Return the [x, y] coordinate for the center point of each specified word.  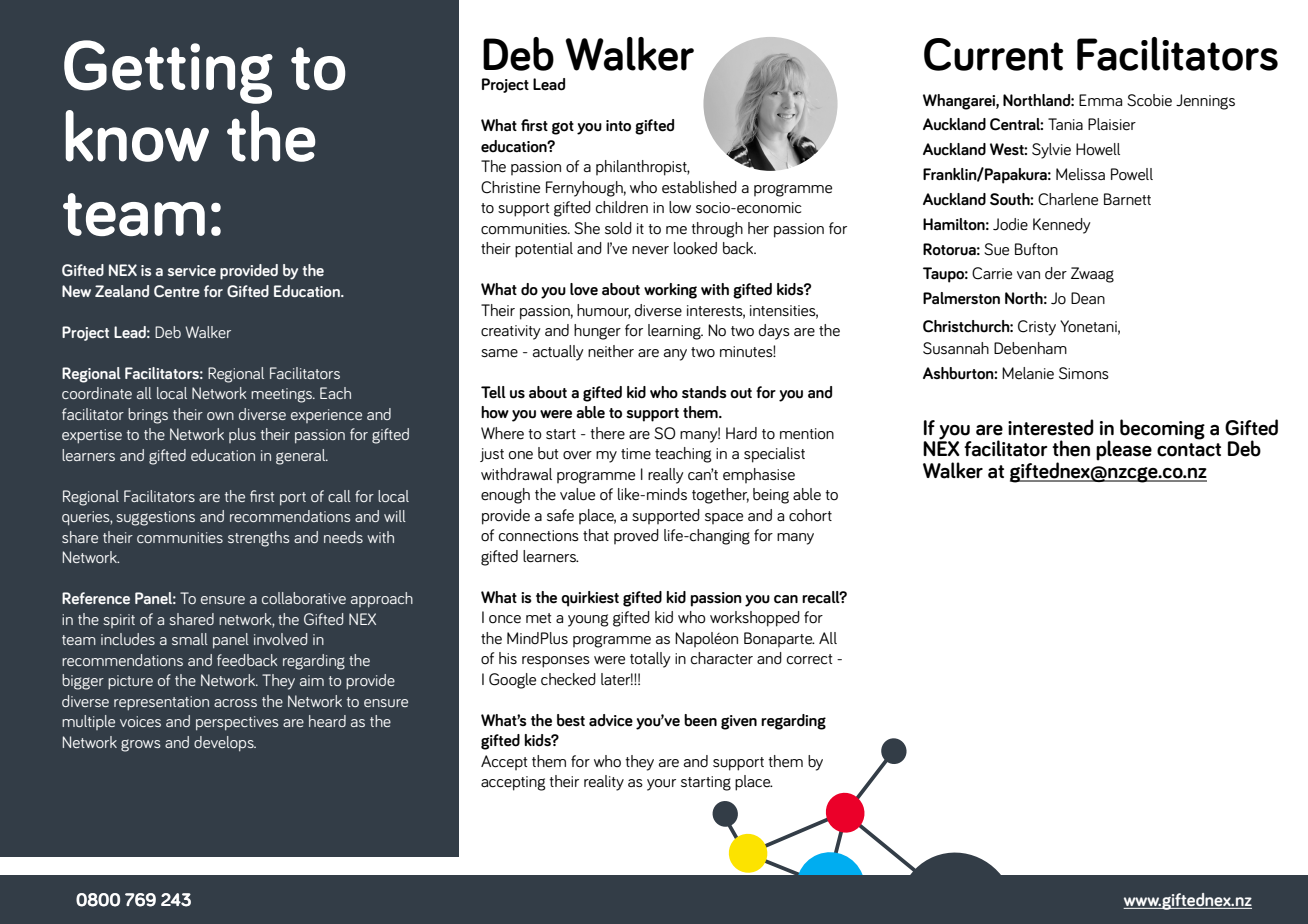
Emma [1100, 100]
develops [225, 744]
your [661, 785]
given [739, 722]
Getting [168, 72]
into [618, 126]
